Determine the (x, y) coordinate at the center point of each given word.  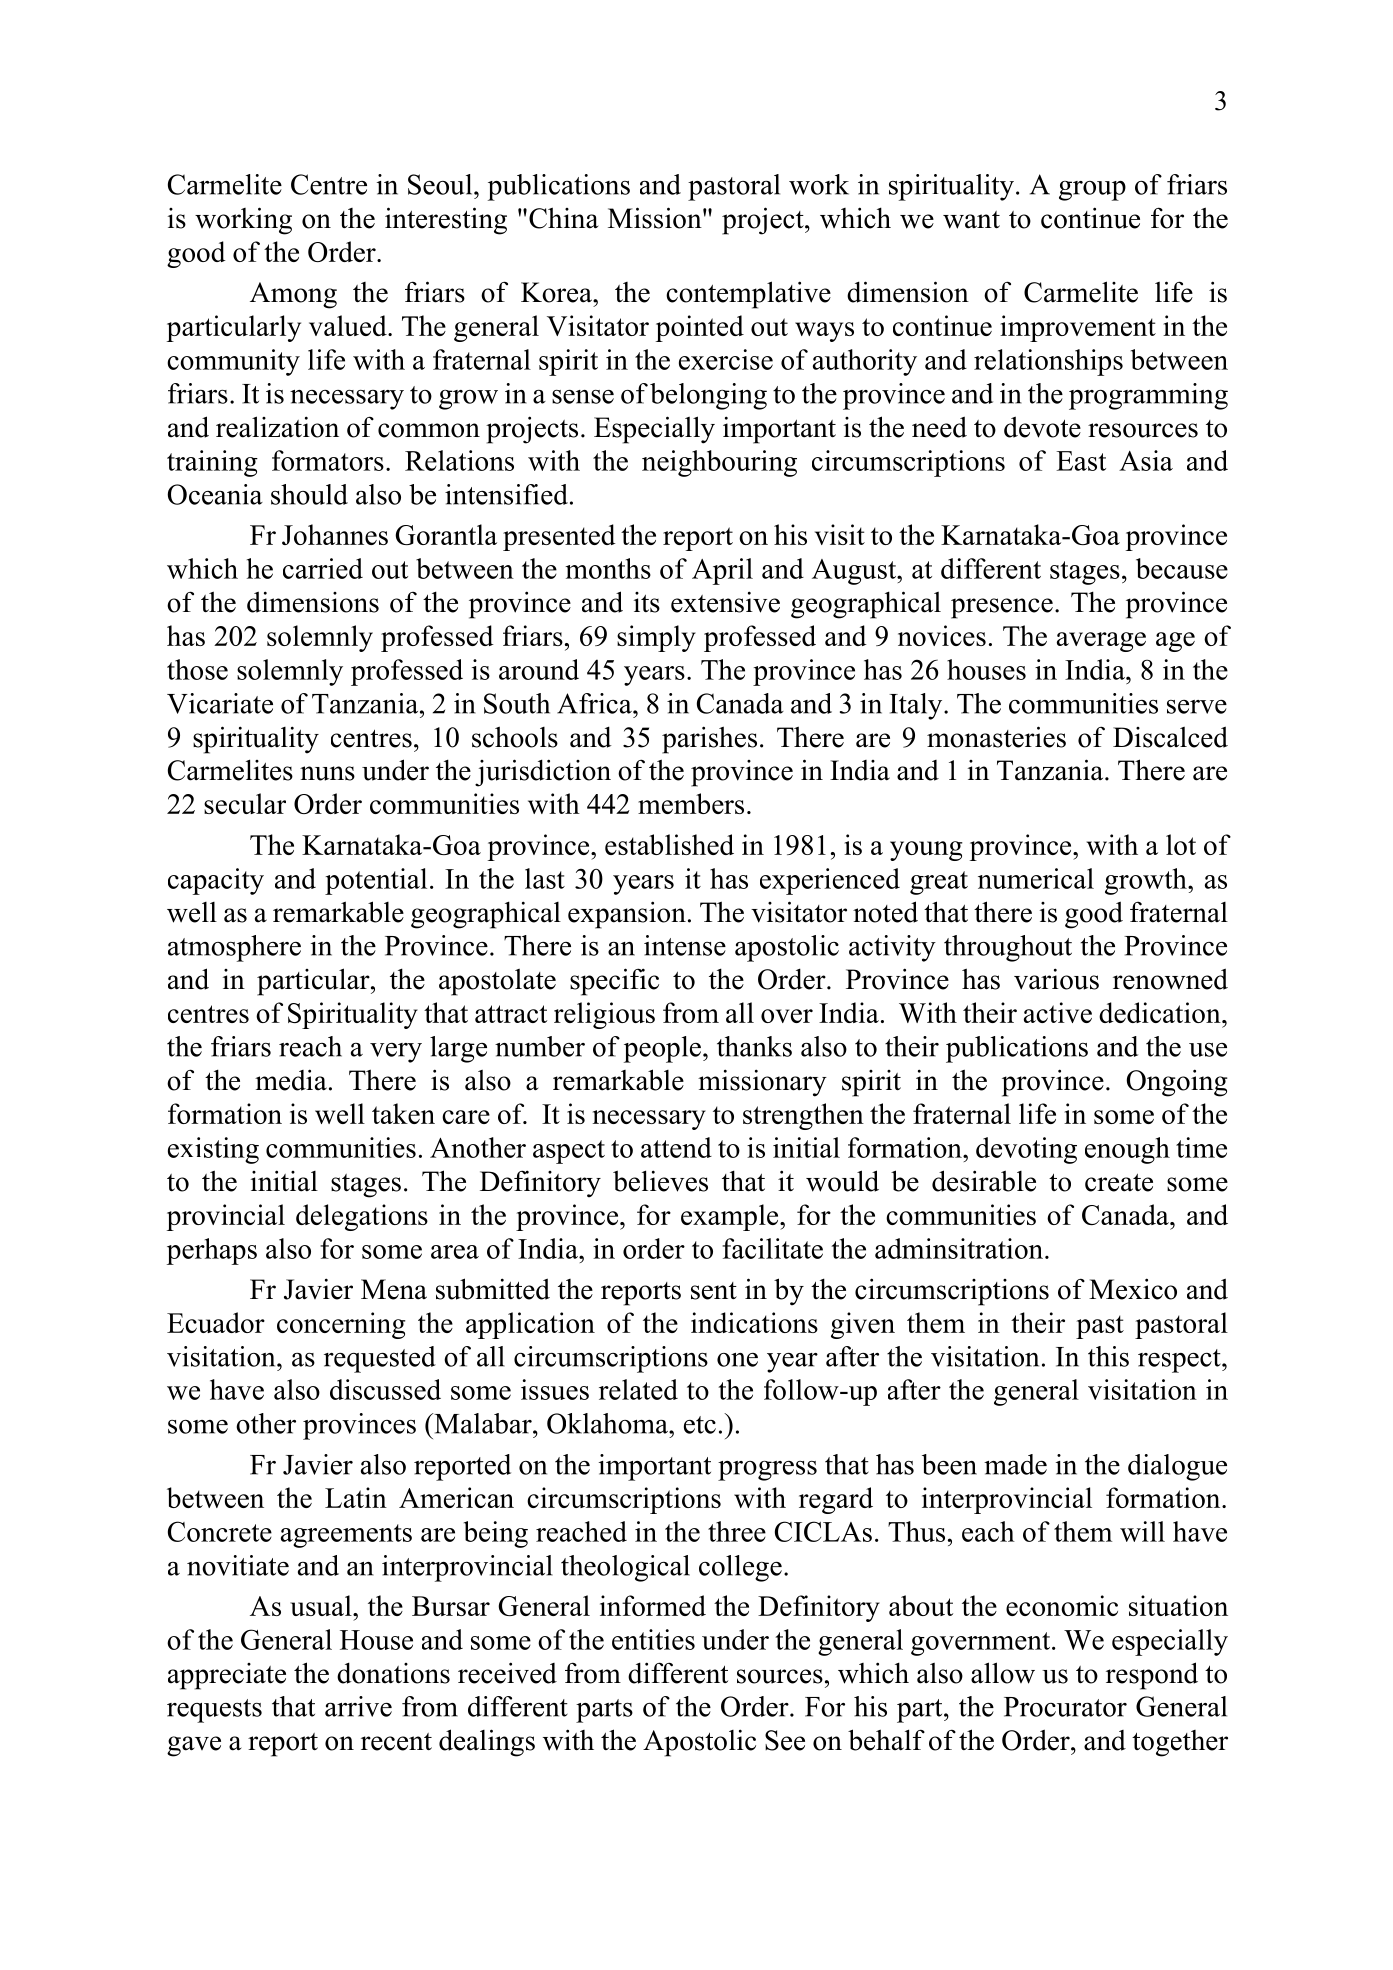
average (1101, 642)
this (1108, 1356)
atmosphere (234, 948)
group (1092, 191)
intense (685, 945)
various (1056, 979)
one (737, 1360)
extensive (725, 602)
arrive (358, 1706)
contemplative (748, 295)
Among (293, 295)
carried (323, 568)
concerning (341, 1325)
